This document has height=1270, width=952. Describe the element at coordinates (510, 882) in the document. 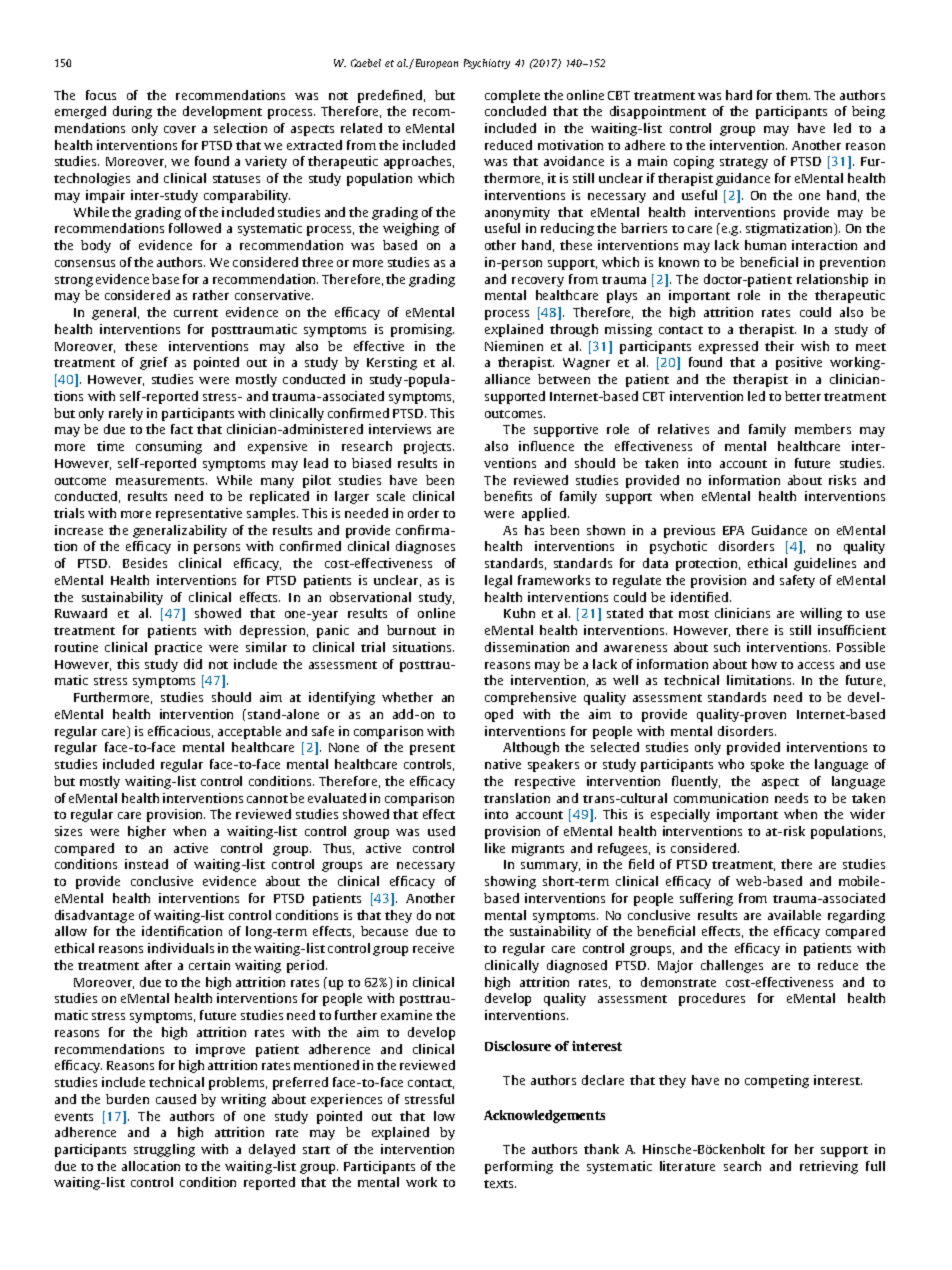

I see `showing` at that location.
